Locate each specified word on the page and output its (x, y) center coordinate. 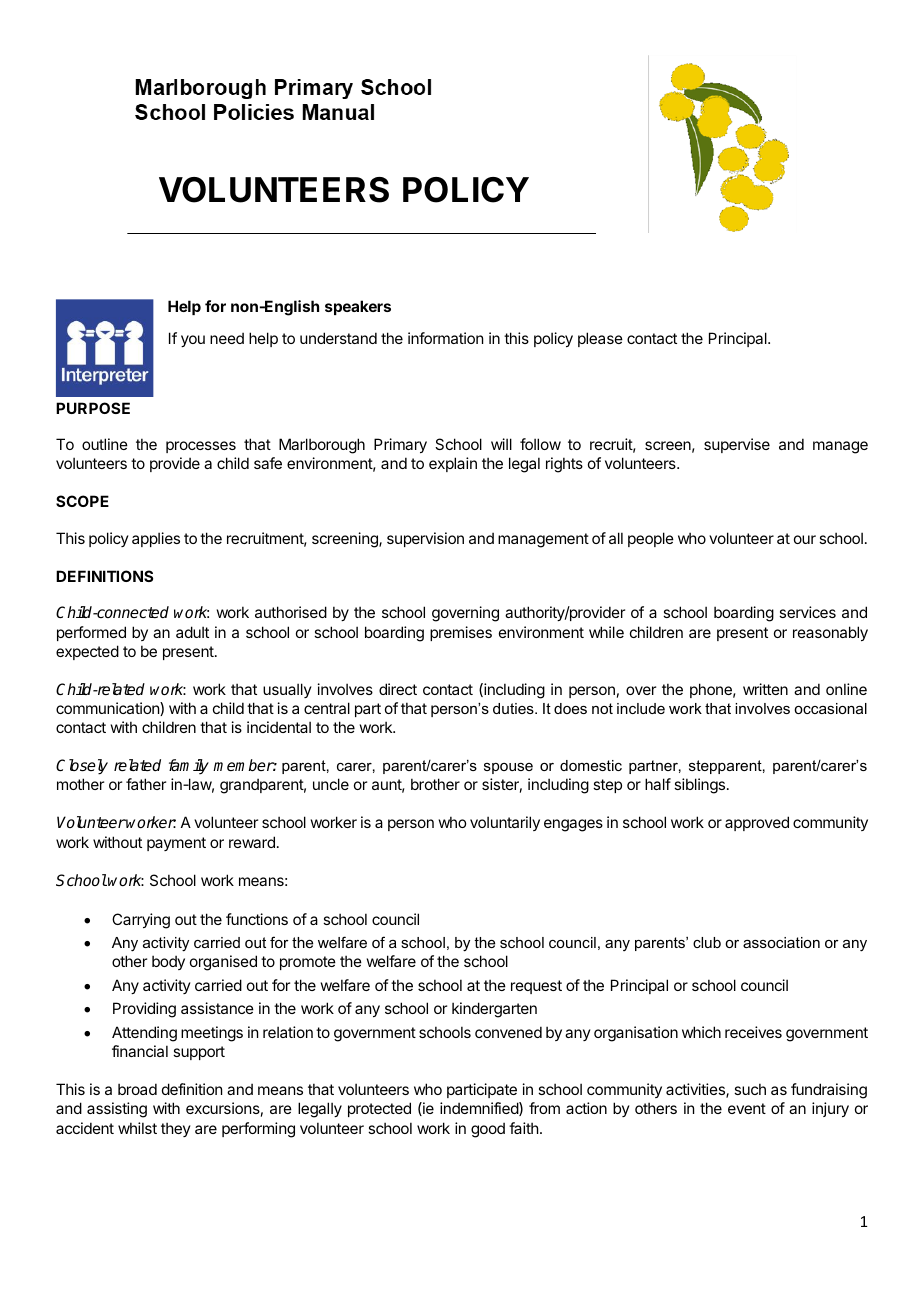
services (807, 612)
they (176, 1129)
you (193, 341)
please (600, 339)
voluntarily (505, 823)
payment (176, 844)
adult (192, 632)
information (445, 338)
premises (461, 633)
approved (757, 823)
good (488, 1130)
